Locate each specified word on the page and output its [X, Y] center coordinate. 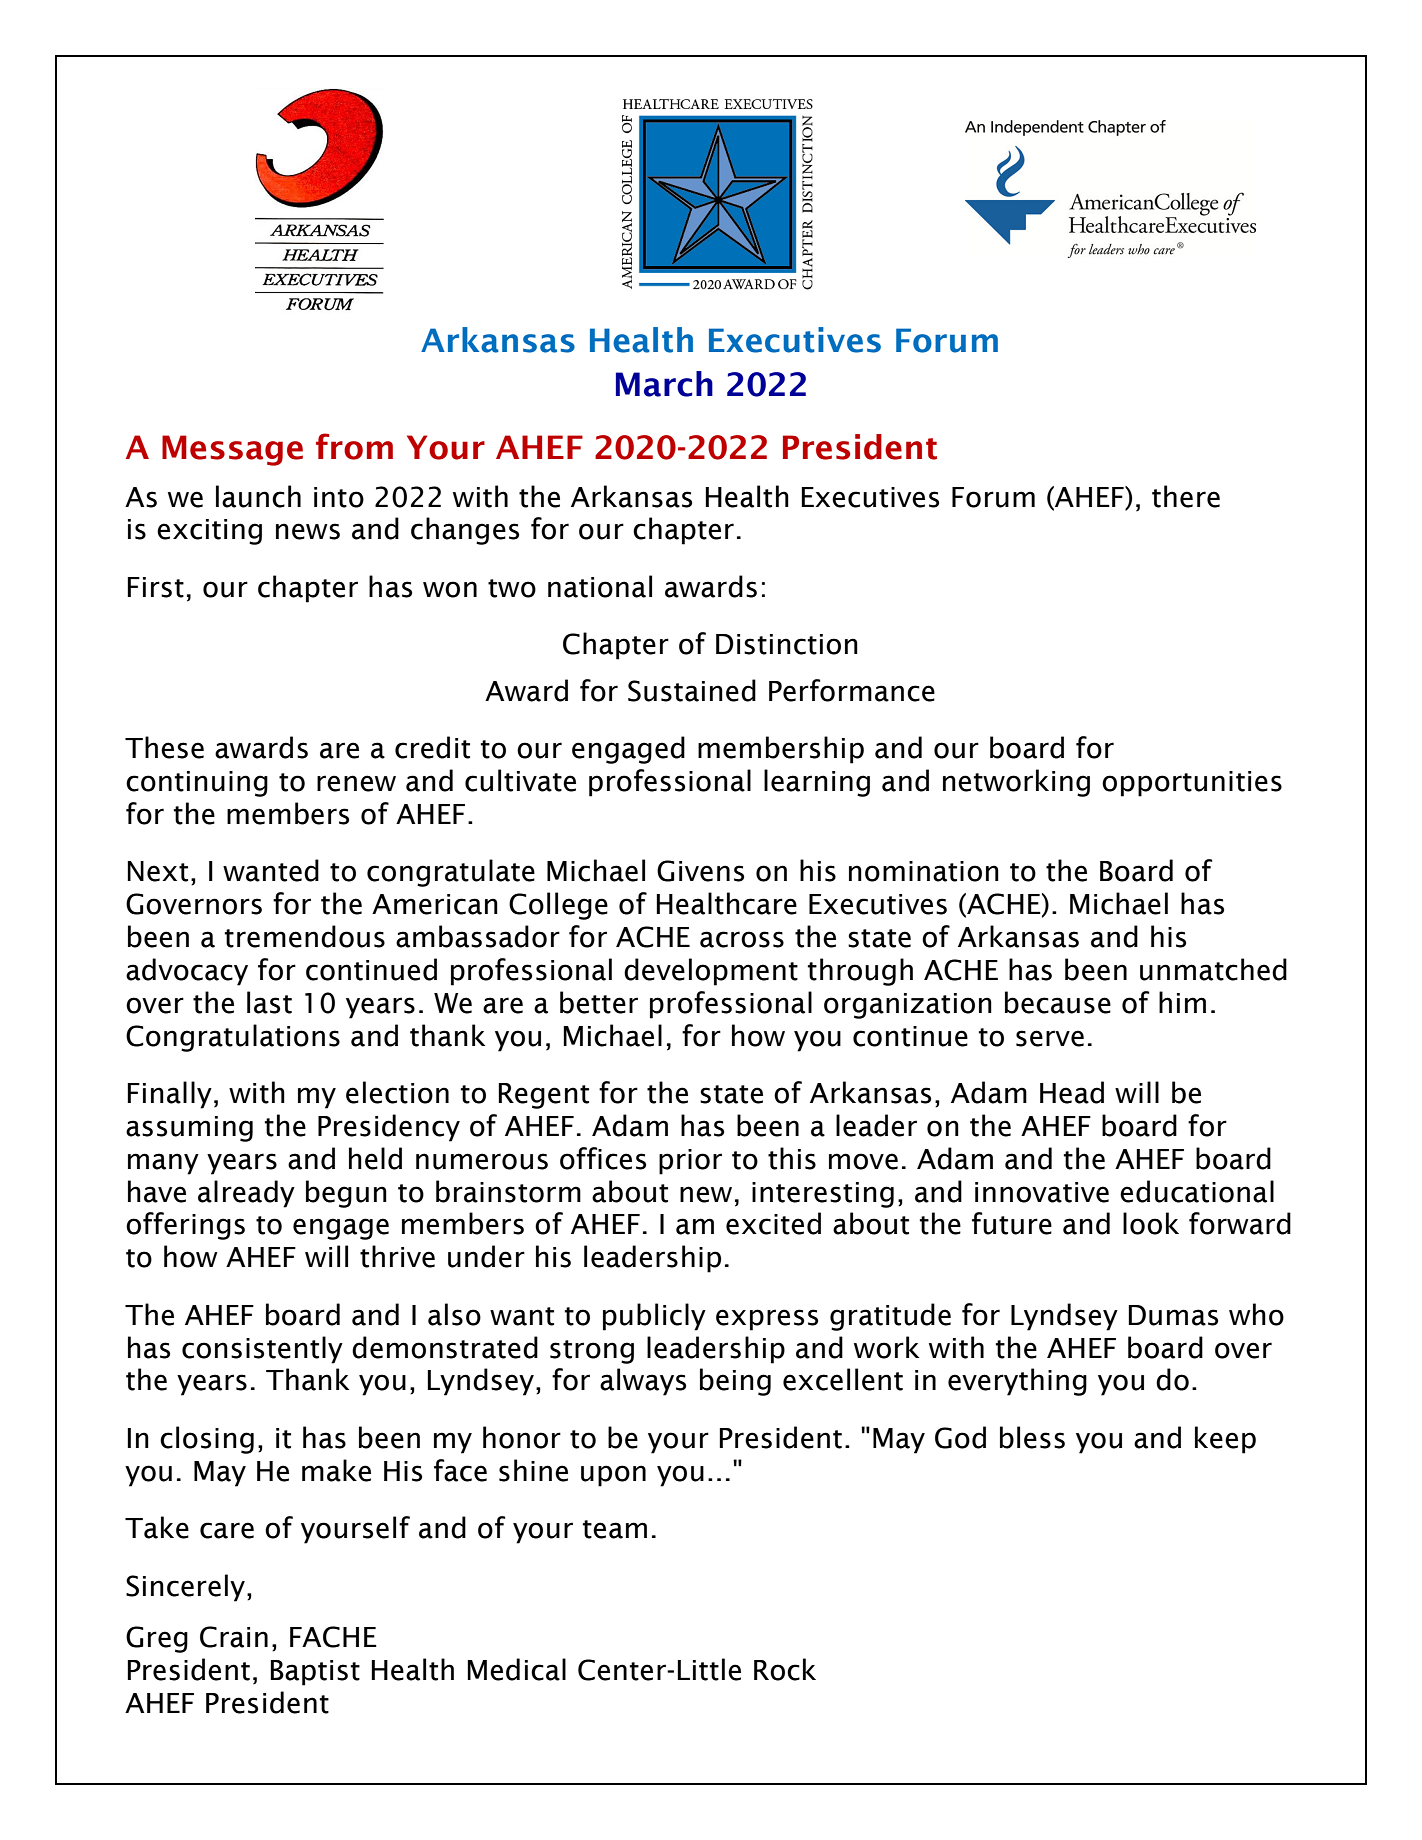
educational [1197, 1191]
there [1186, 496]
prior [690, 1162]
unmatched [1213, 969]
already [246, 1194]
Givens [700, 871]
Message [232, 450]
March [664, 384]
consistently [262, 1350]
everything [1017, 1382]
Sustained [692, 690]
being [735, 1382]
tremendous [305, 936]
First [155, 587]
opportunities [1192, 784]
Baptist [315, 1673]
